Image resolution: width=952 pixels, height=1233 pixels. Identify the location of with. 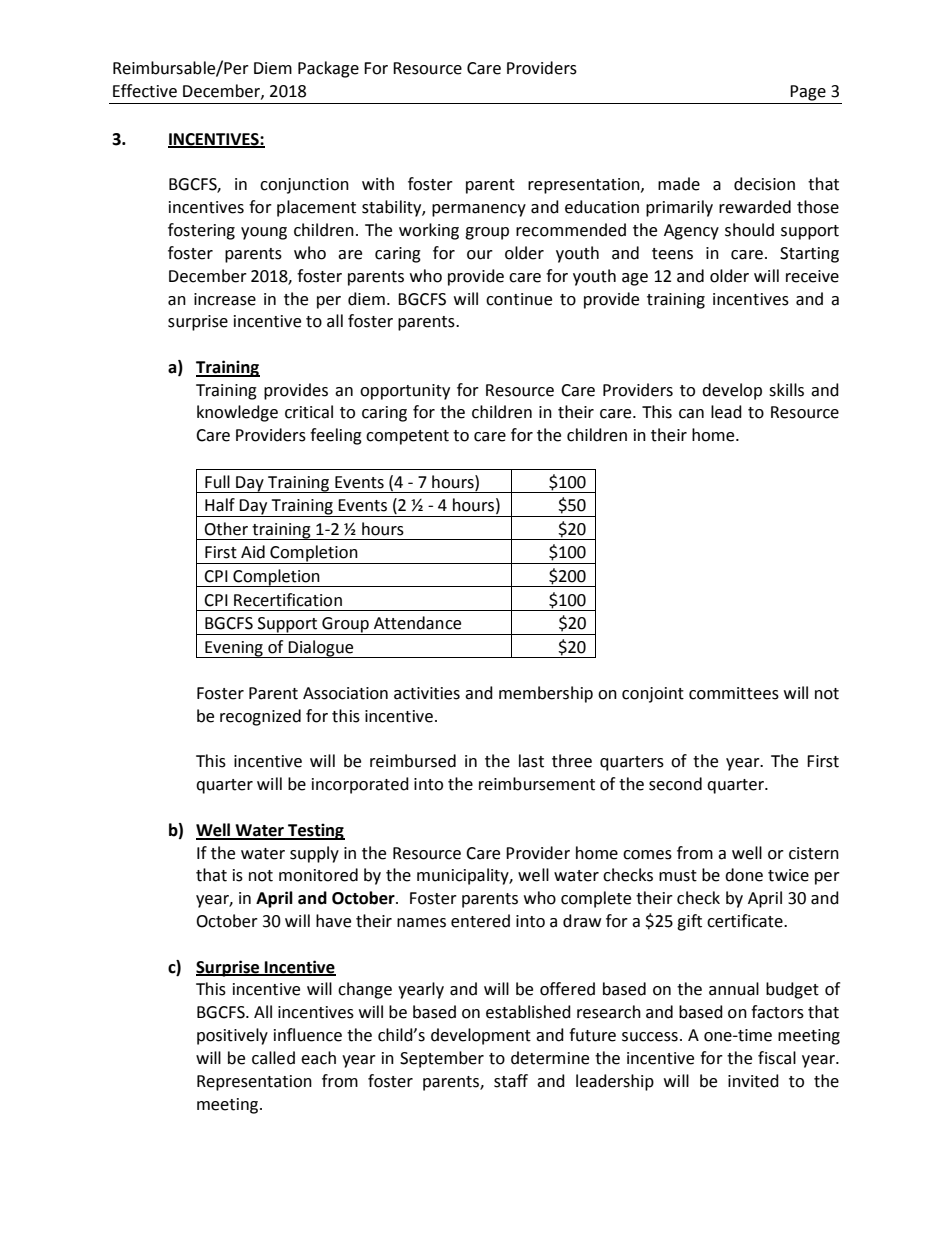
(378, 184).
